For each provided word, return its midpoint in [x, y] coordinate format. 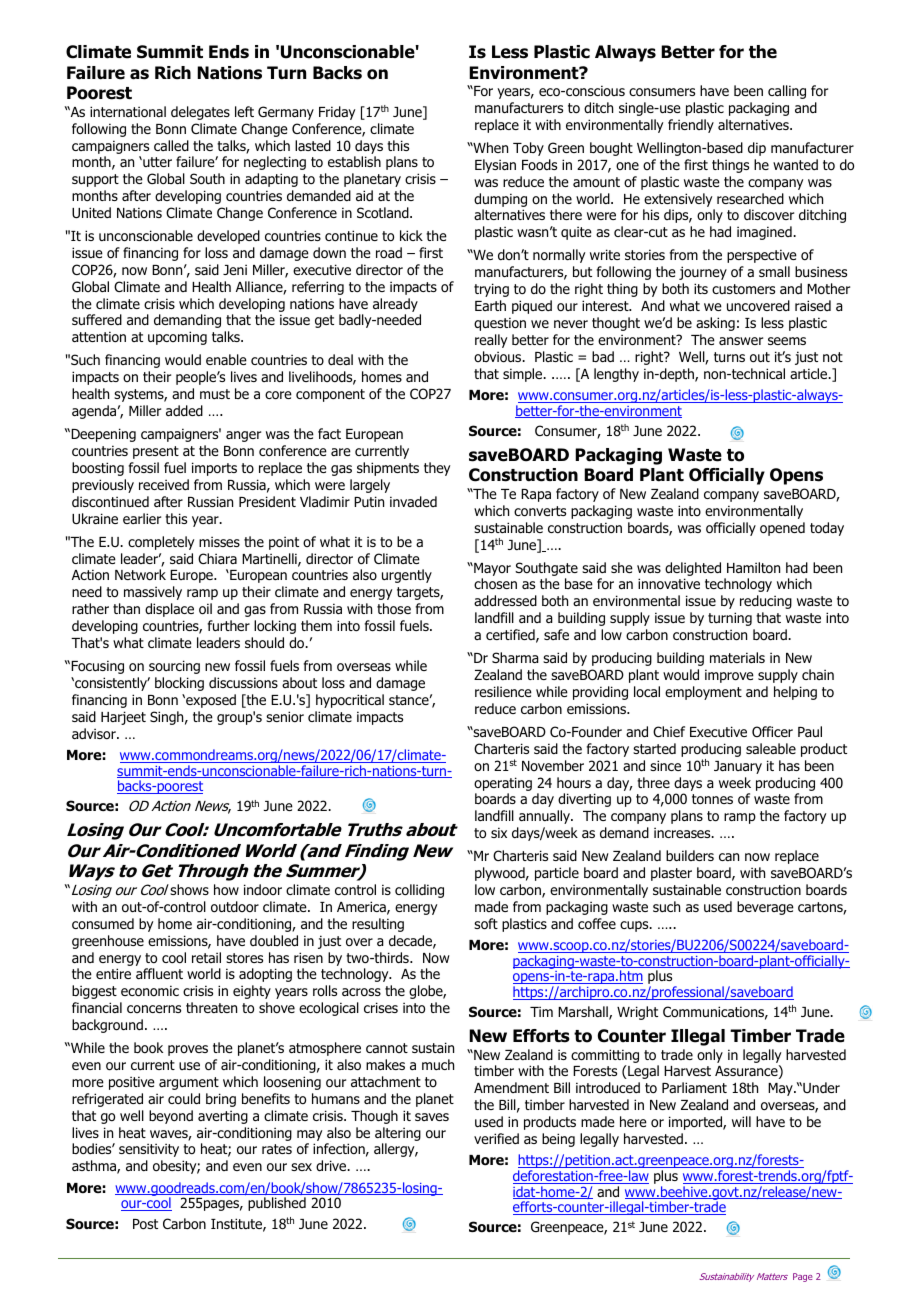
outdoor [235, 907]
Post [145, 1224]
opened [782, 529]
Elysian [495, 166]
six [499, 832]
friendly [691, 126]
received [164, 484]
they [437, 469]
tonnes [712, 799]
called [171, 145]
